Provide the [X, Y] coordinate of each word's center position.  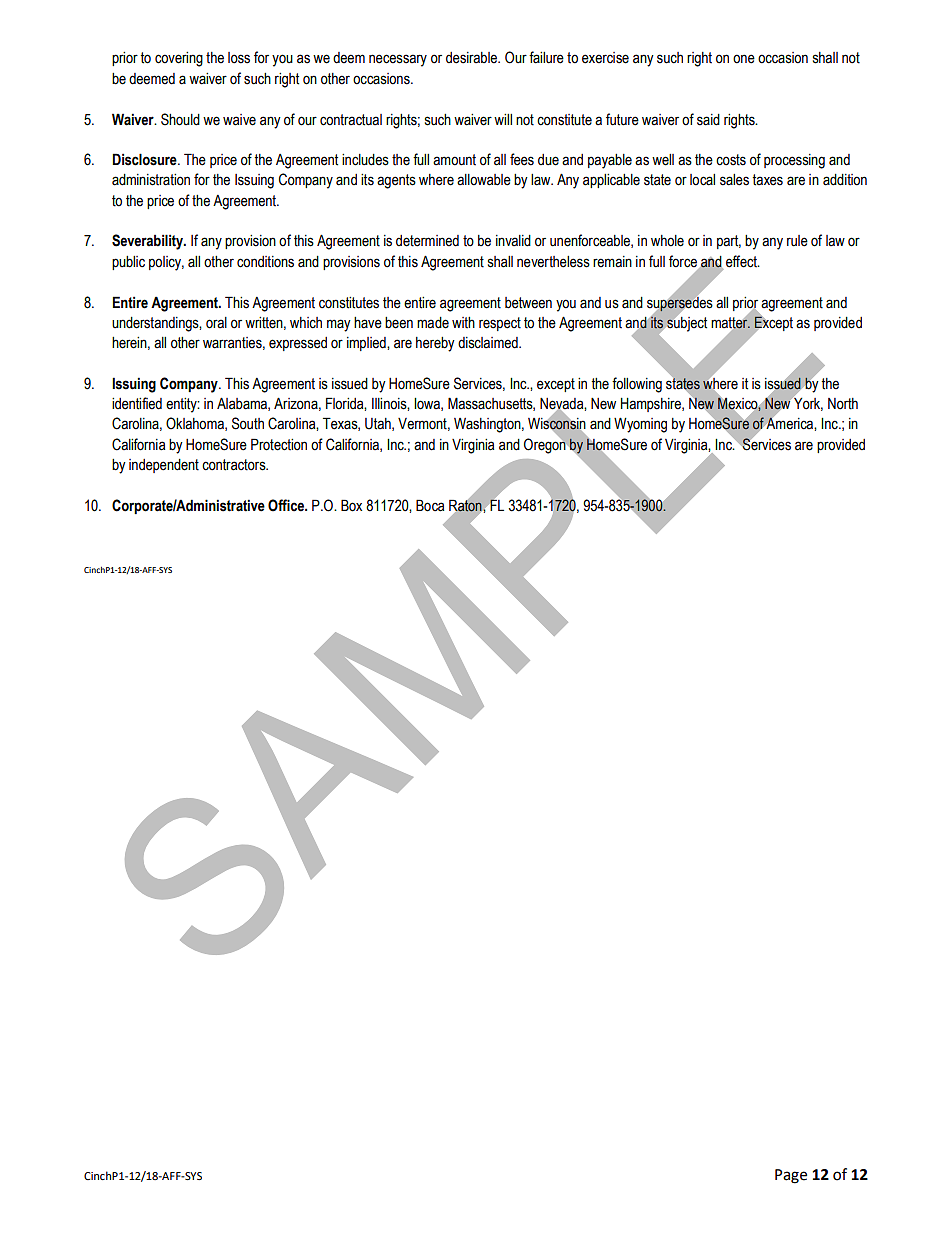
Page [791, 1176]
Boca [430, 505]
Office [287, 505]
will [503, 119]
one [744, 59]
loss [239, 58]
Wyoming [640, 425]
